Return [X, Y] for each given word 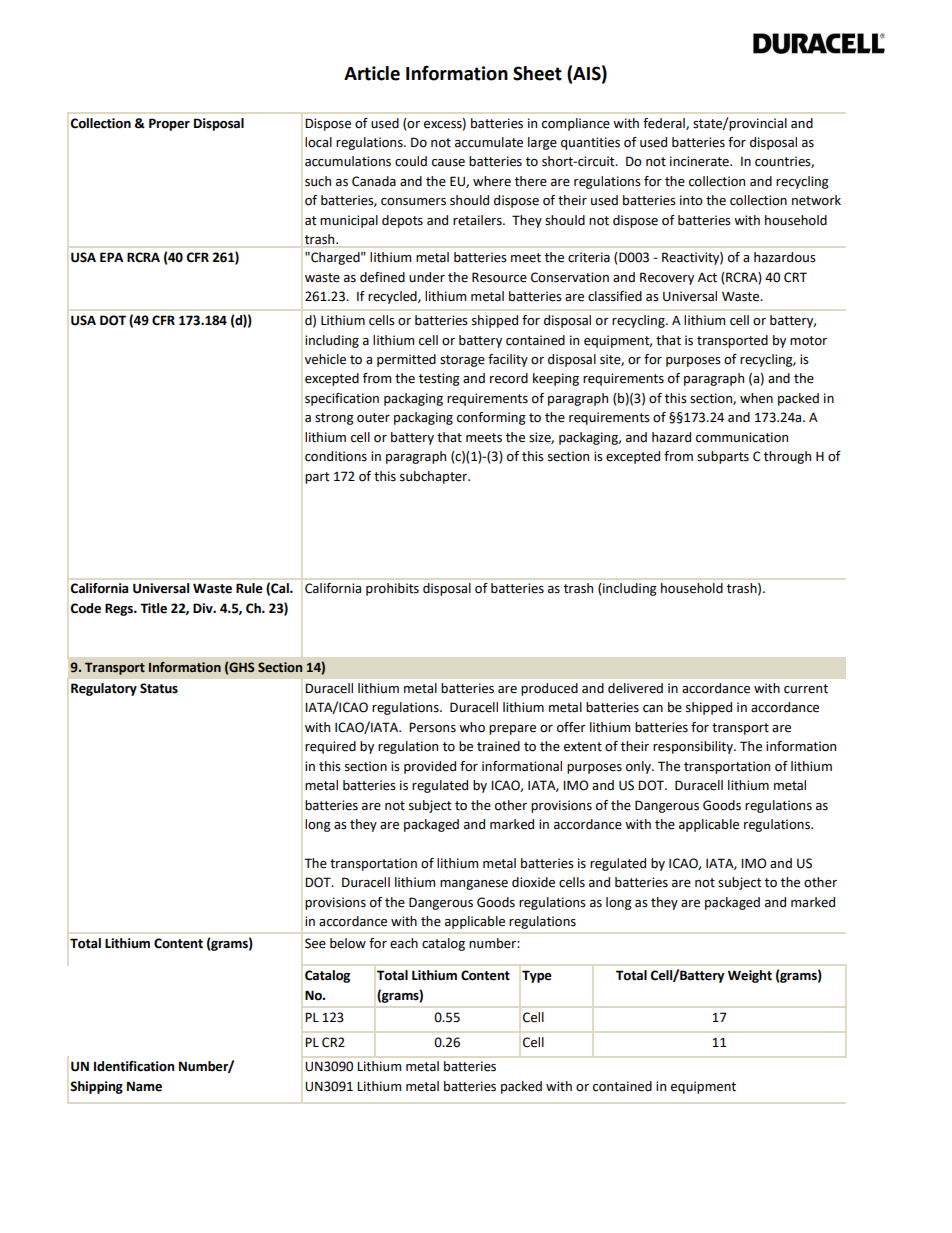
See [315, 943]
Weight [750, 976]
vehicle [325, 359]
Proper [169, 124]
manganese [474, 885]
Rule [249, 588]
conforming [491, 418]
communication [742, 437]
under [427, 277]
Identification [134, 1066]
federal [665, 124]
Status [159, 688]
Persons [432, 727]
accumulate [489, 142]
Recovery [667, 278]
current [806, 689]
